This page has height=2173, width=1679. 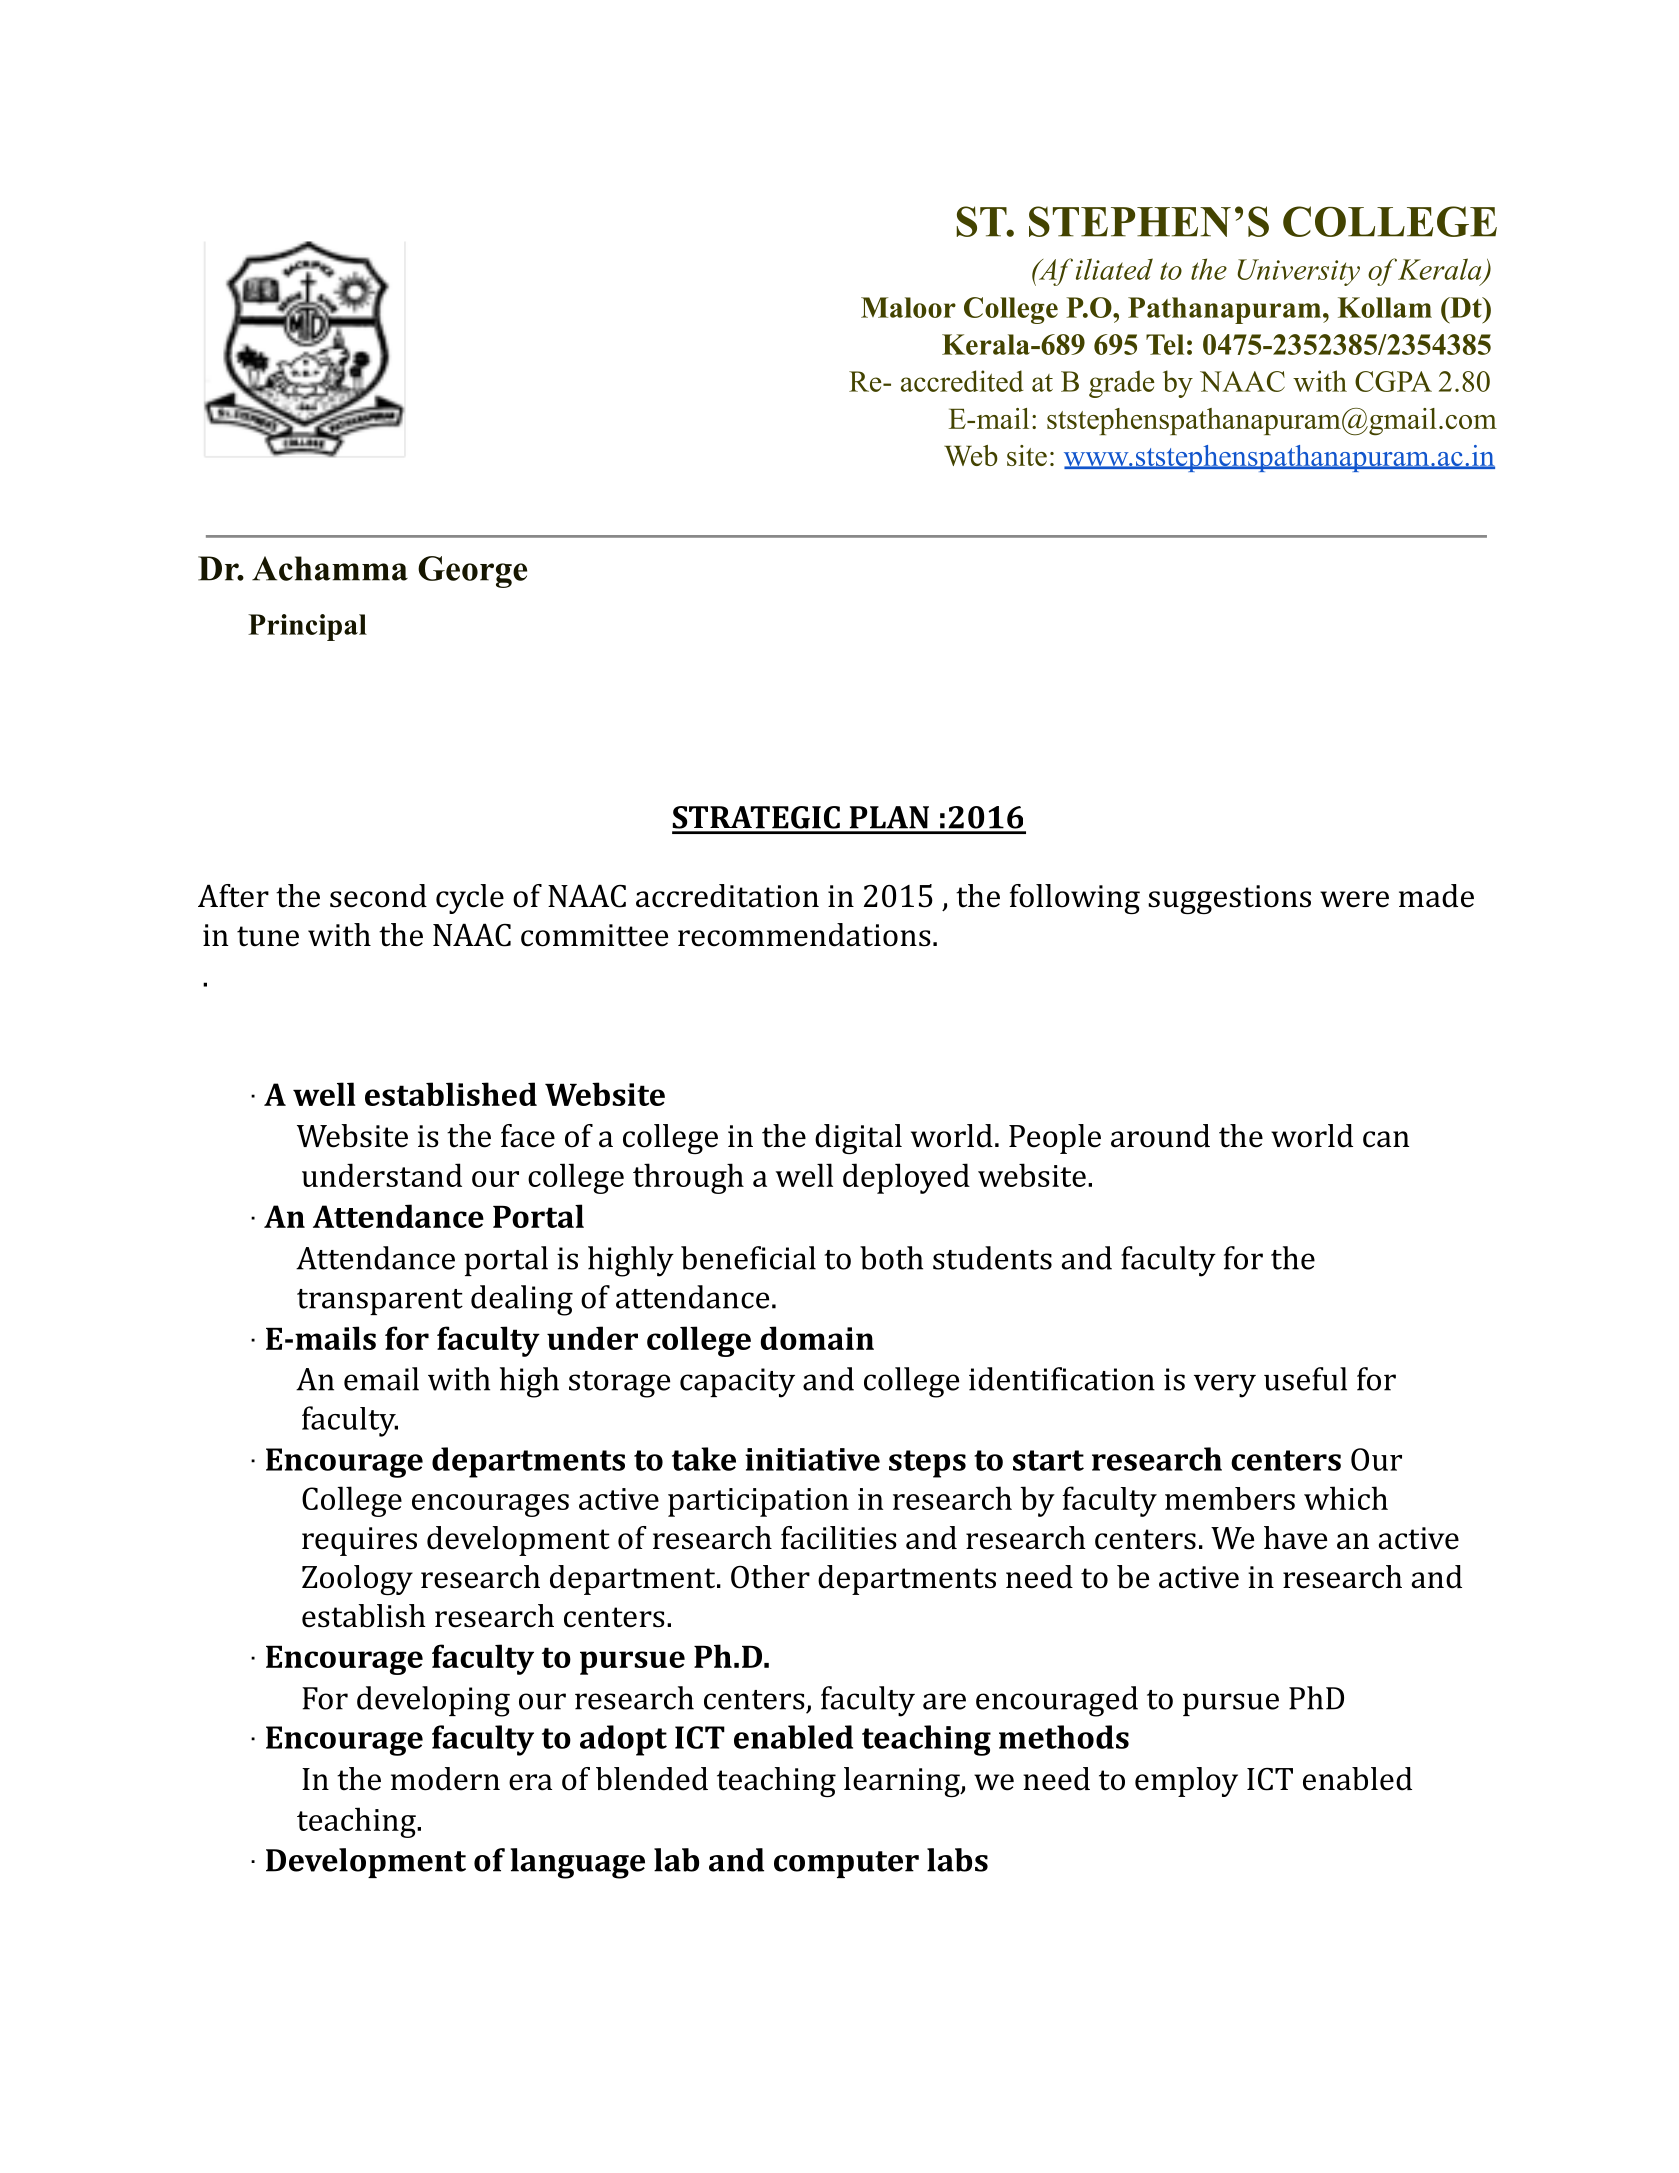 I want to click on digital, so click(x=858, y=1139).
